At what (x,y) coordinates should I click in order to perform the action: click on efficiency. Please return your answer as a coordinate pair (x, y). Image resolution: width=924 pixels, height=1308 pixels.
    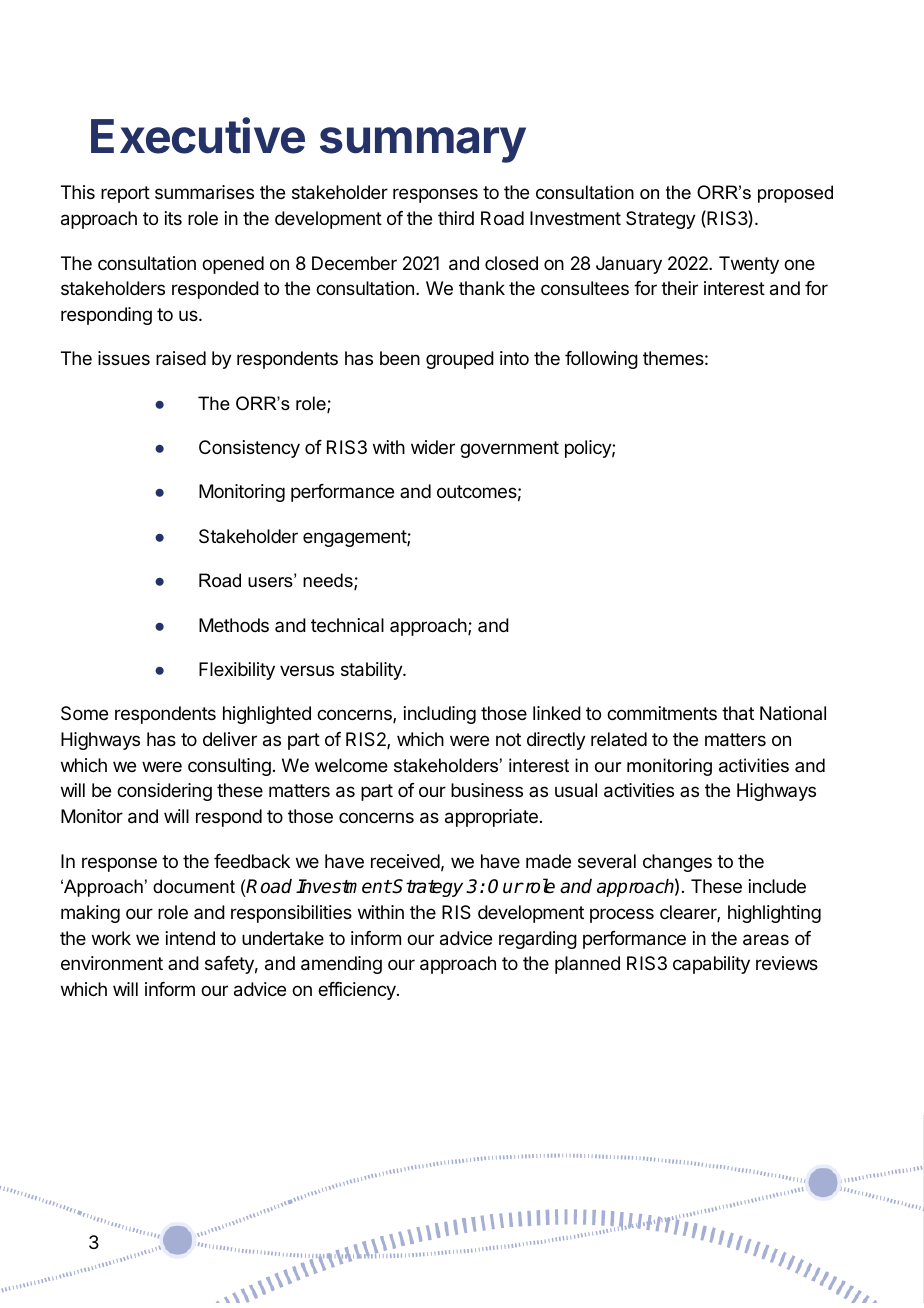
    Looking at the image, I should click on (358, 991).
